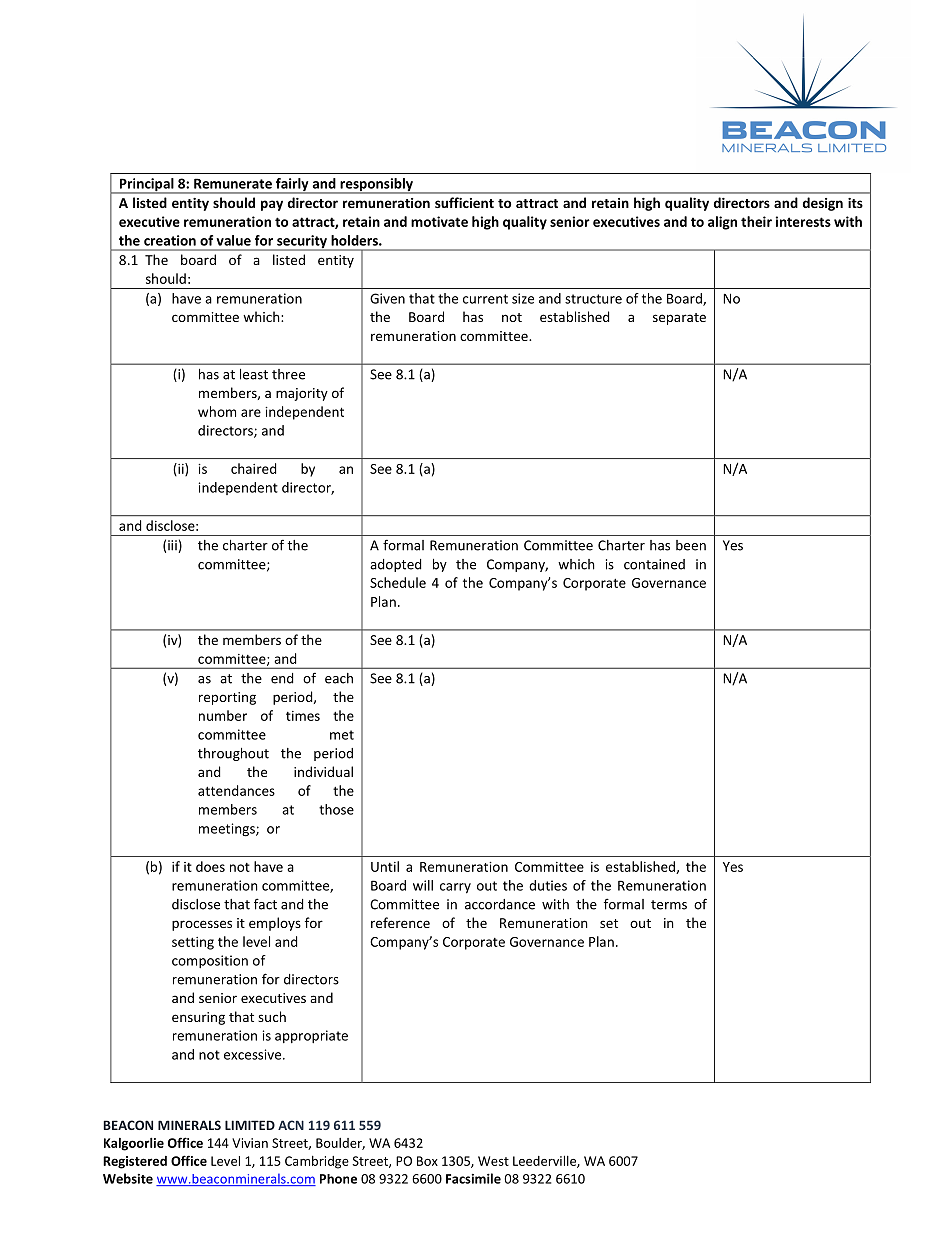 The height and width of the image is (1233, 952). I want to click on their, so click(756, 221).
